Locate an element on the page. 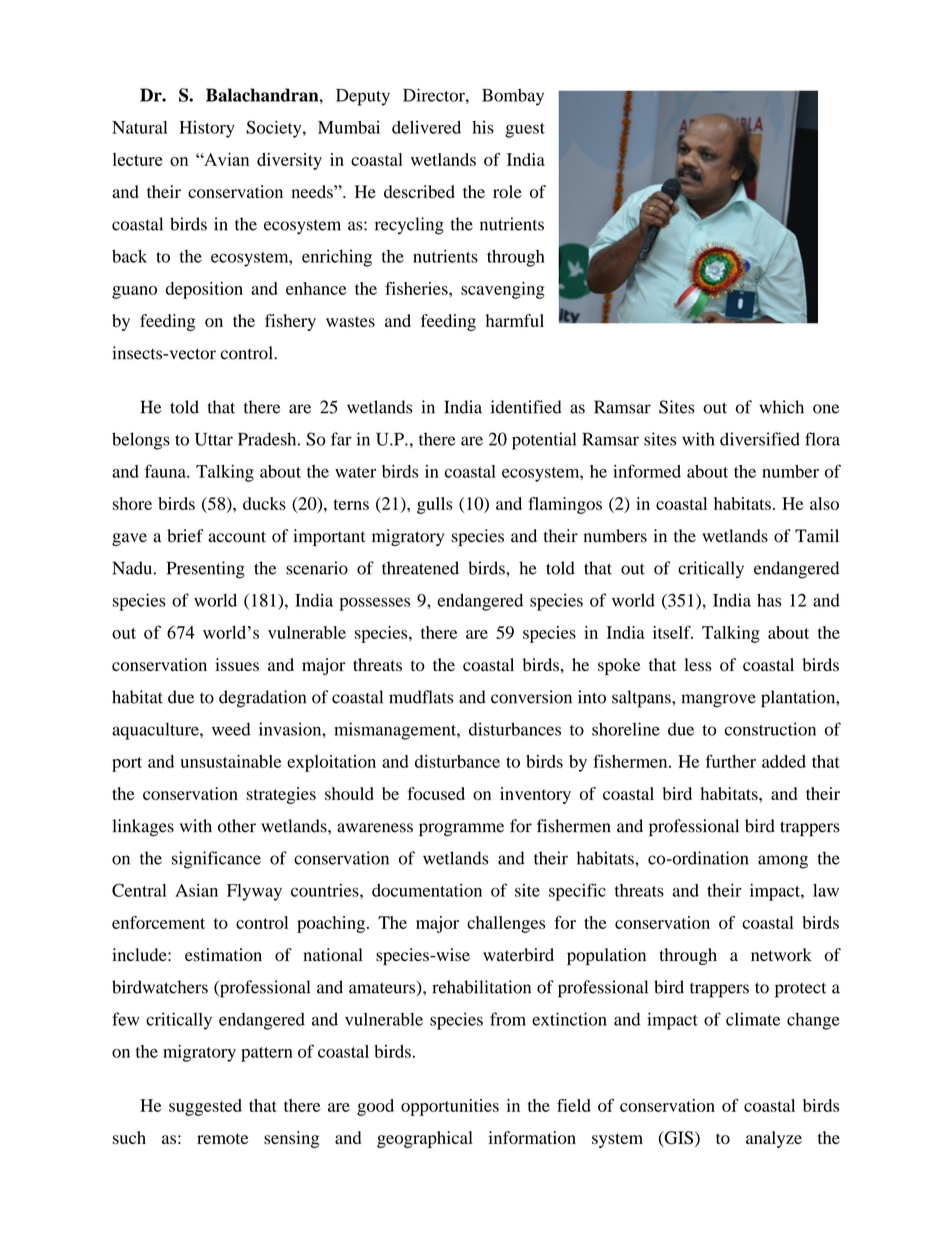 The image size is (952, 1233). diversified is located at coordinates (760, 439).
